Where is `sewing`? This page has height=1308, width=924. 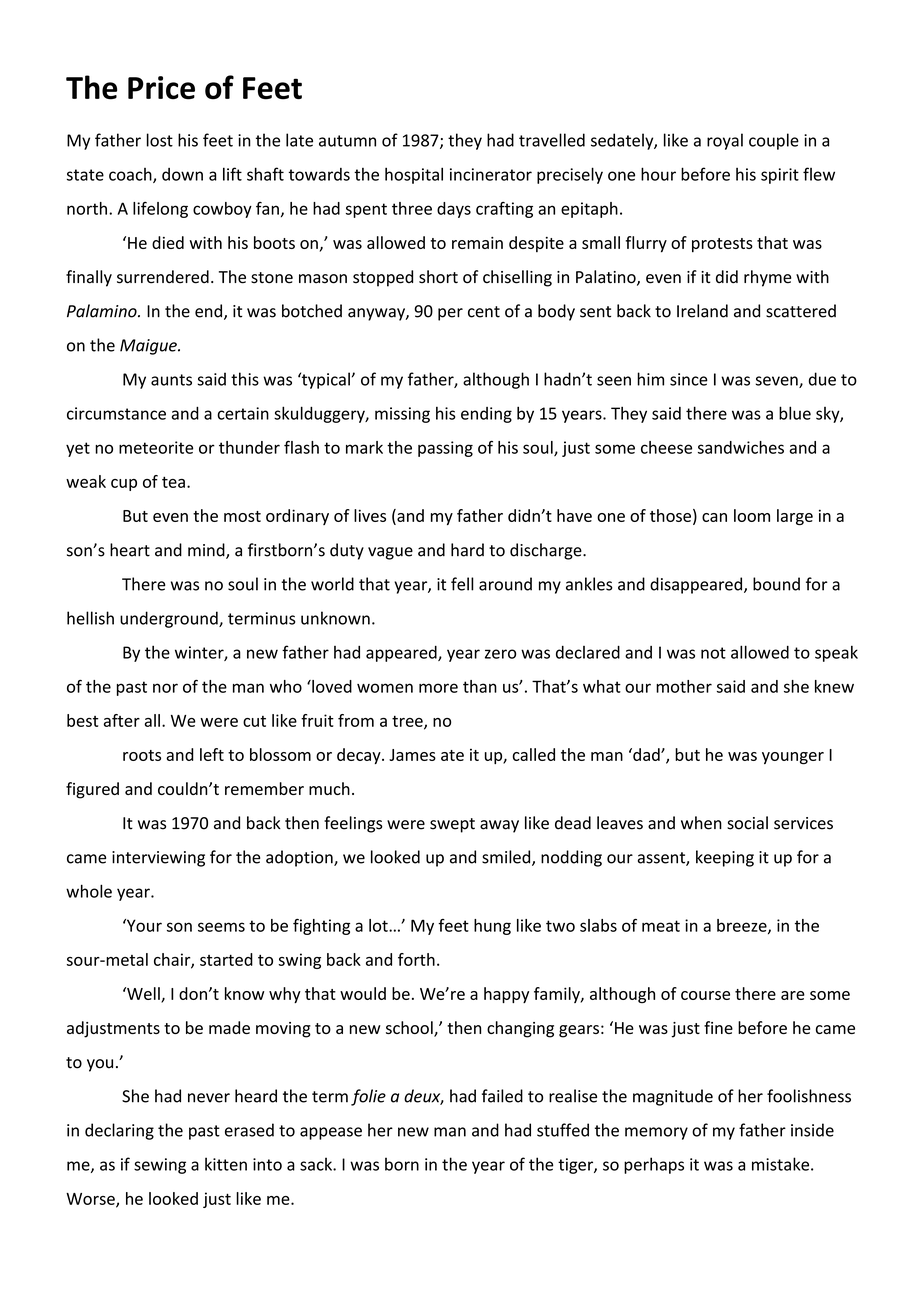
sewing is located at coordinates (160, 1166).
